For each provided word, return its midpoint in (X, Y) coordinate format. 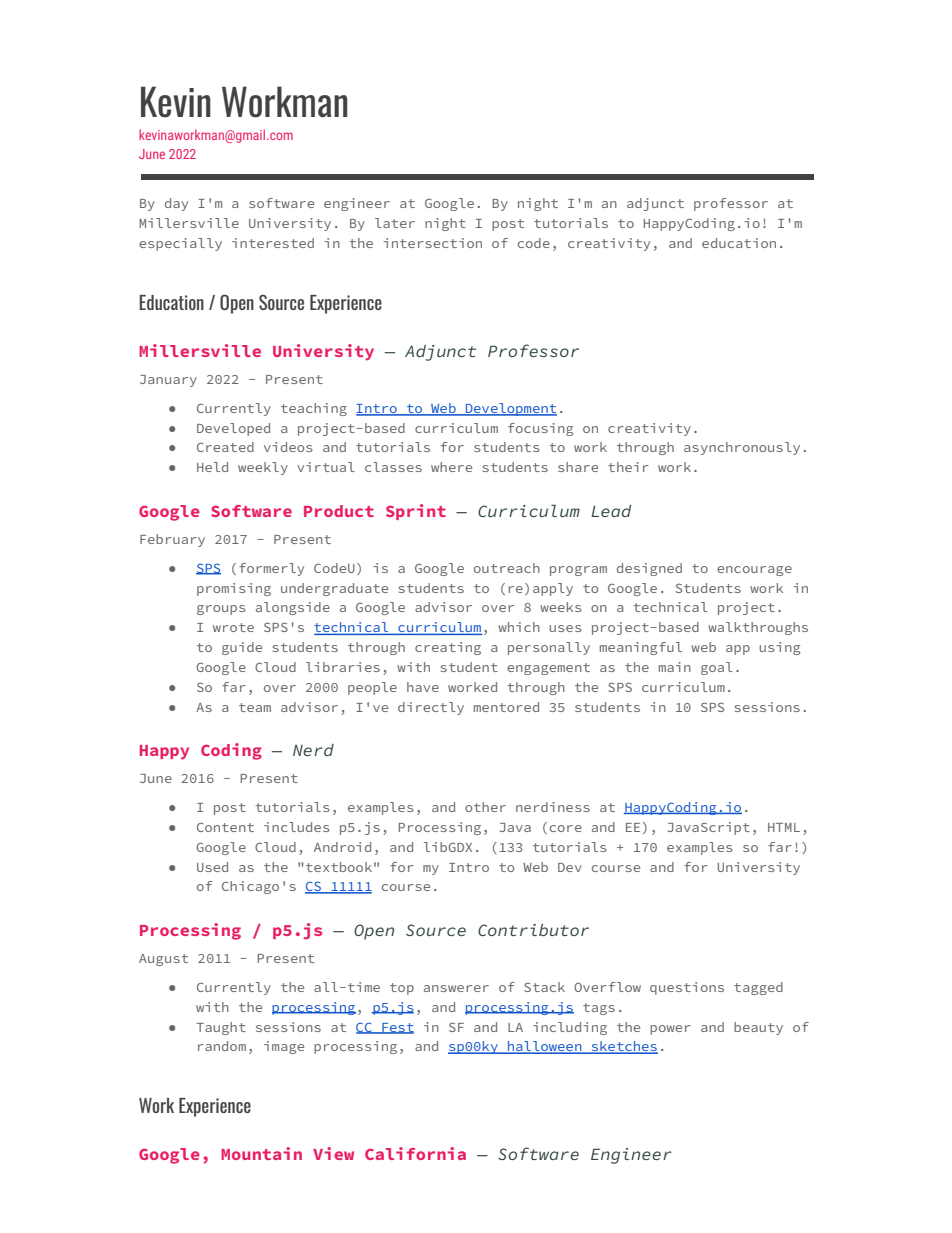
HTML (784, 827)
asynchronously (742, 448)
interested (273, 243)
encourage (754, 571)
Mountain (261, 1153)
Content (225, 827)
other (485, 807)
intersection (432, 243)
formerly (271, 569)
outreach (507, 568)
